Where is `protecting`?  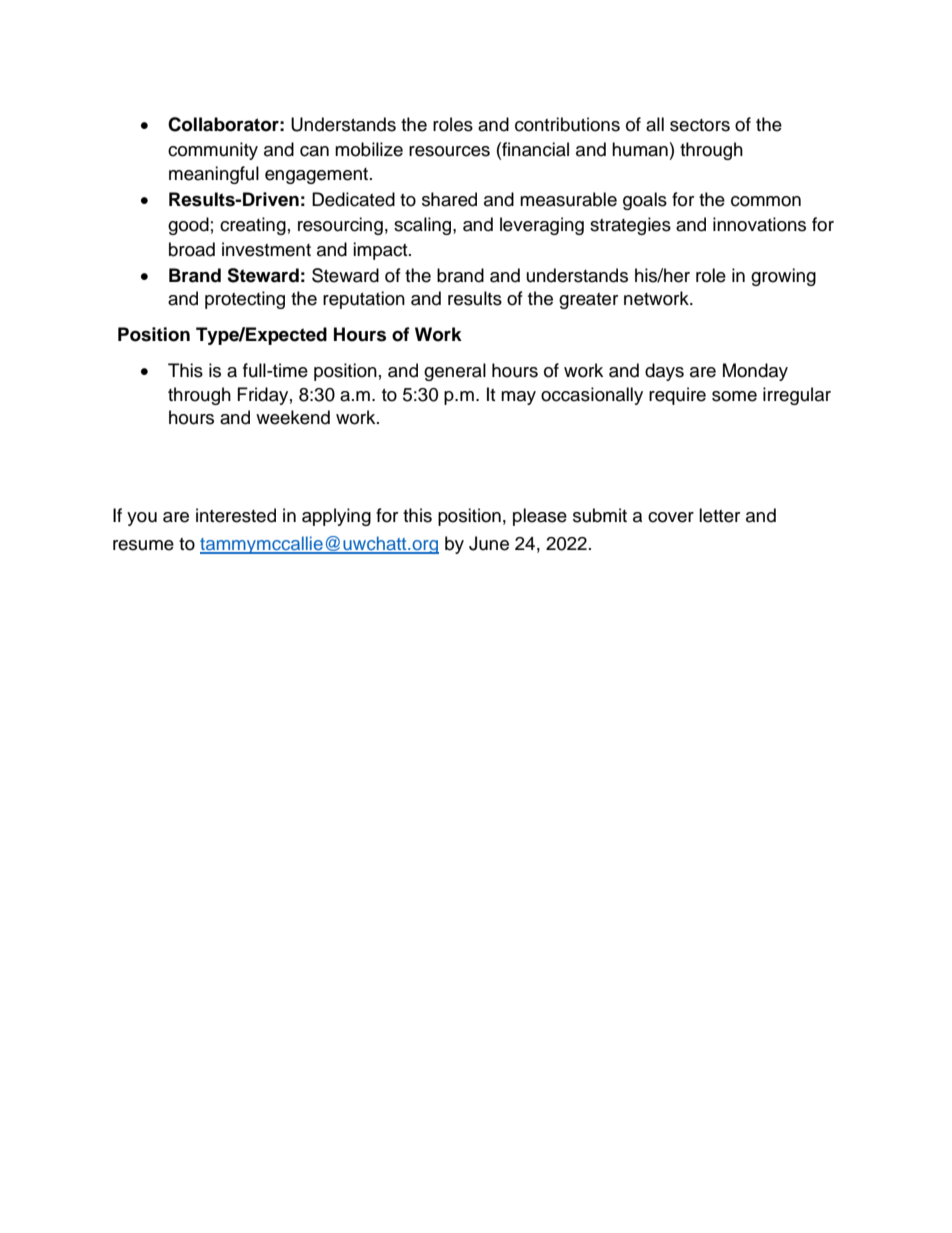
protecting is located at coordinates (245, 300).
